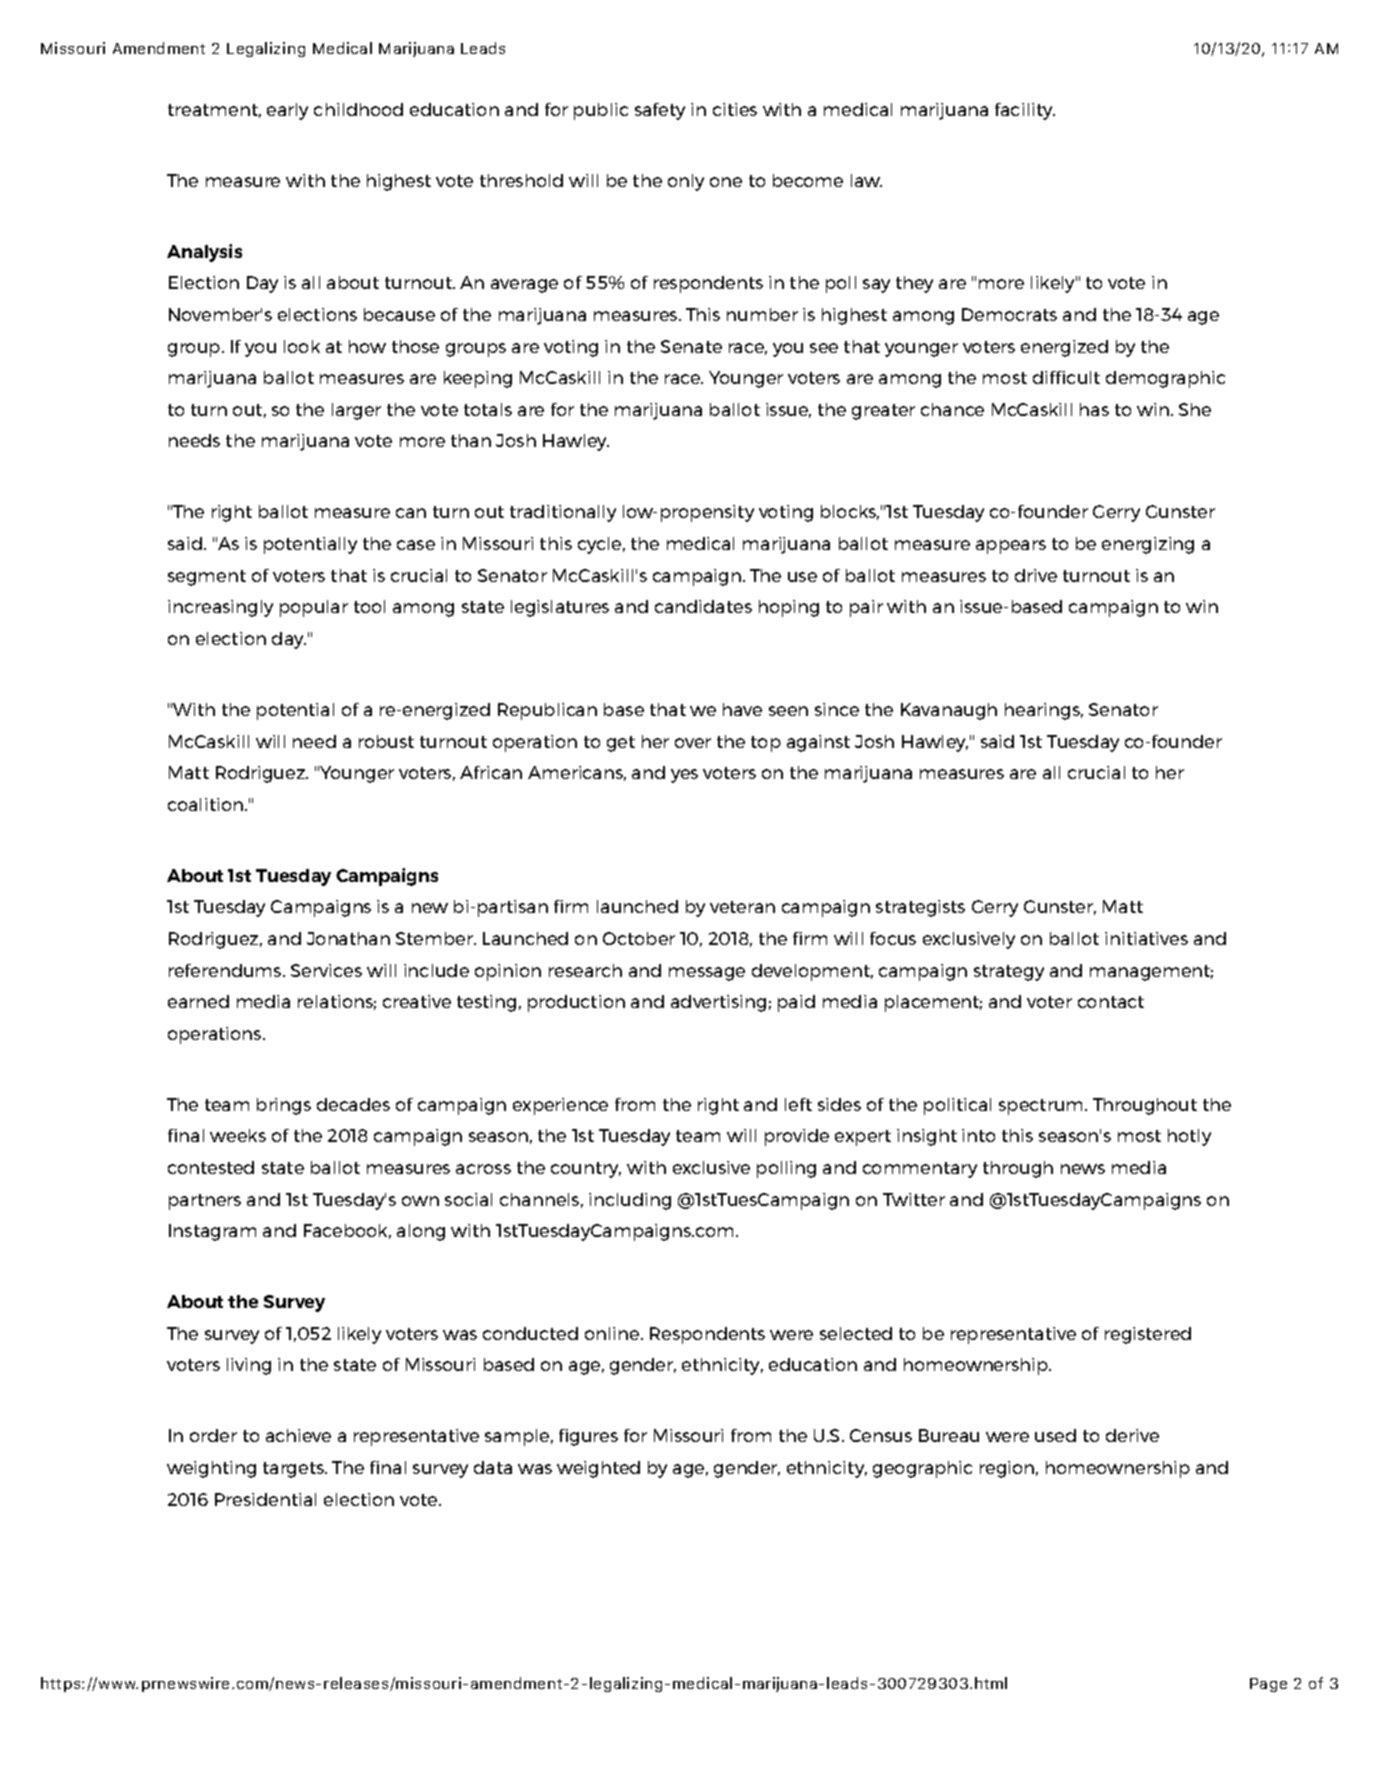 The height and width of the document is (1787, 1381). What do you see at coordinates (353, 1104) in the document?
I see `decades` at bounding box center [353, 1104].
